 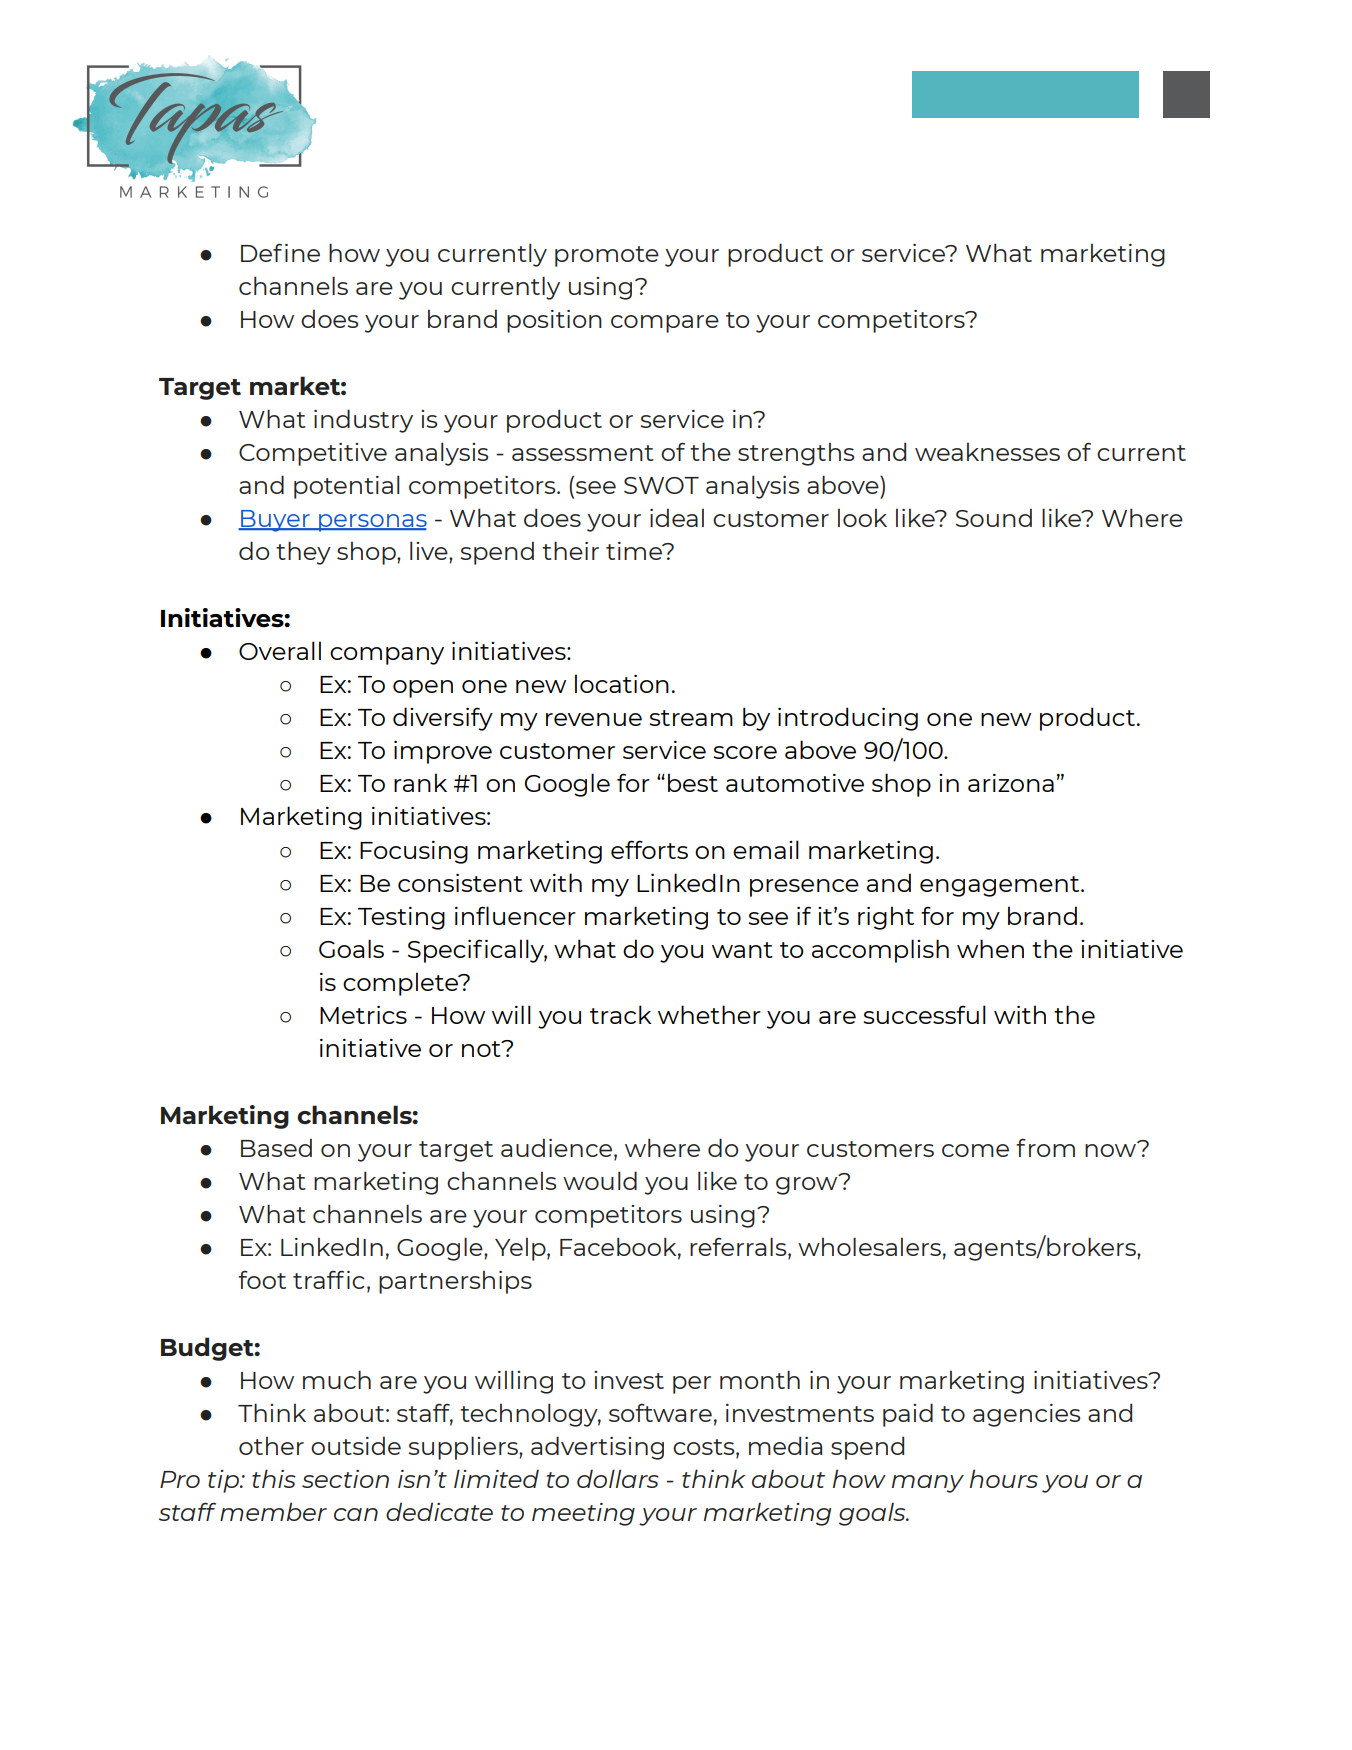 What do you see at coordinates (990, 948) in the screenshot?
I see `when` at bounding box center [990, 948].
